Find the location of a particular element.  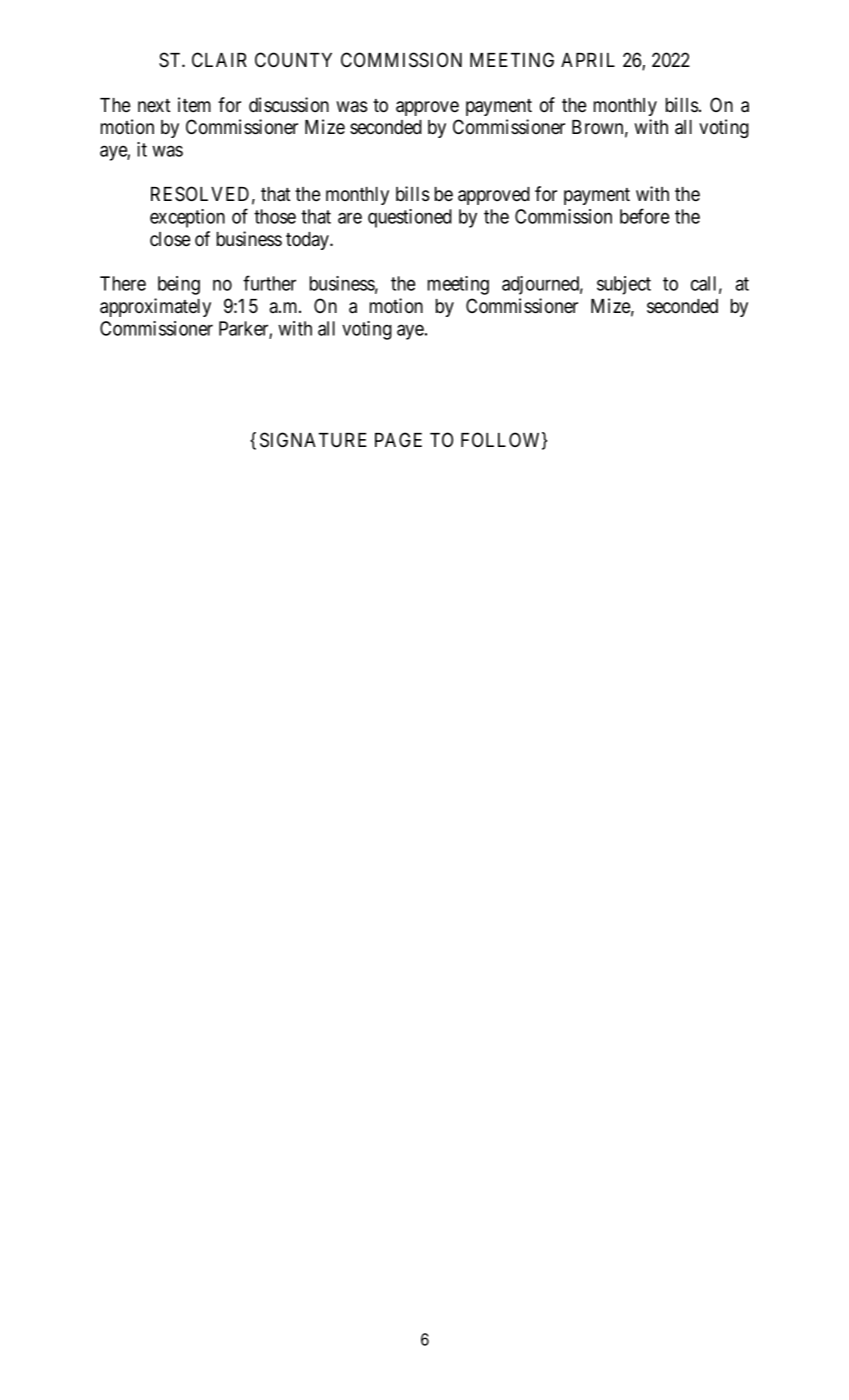

SIGNATURE is located at coordinates (313, 440).
